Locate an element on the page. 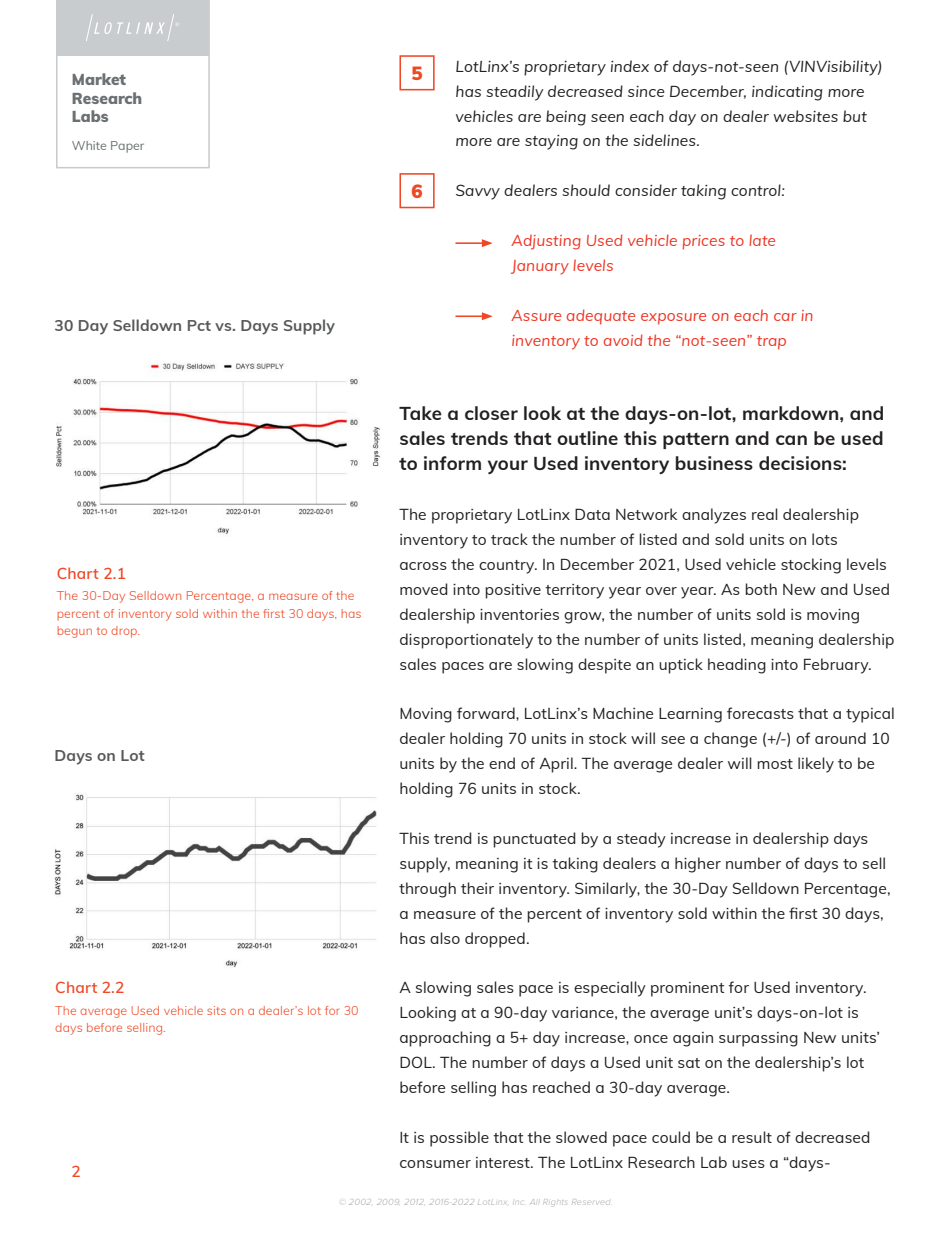 Image resolution: width=952 pixels, height=1233 pixels. possible is located at coordinates (459, 1139).
